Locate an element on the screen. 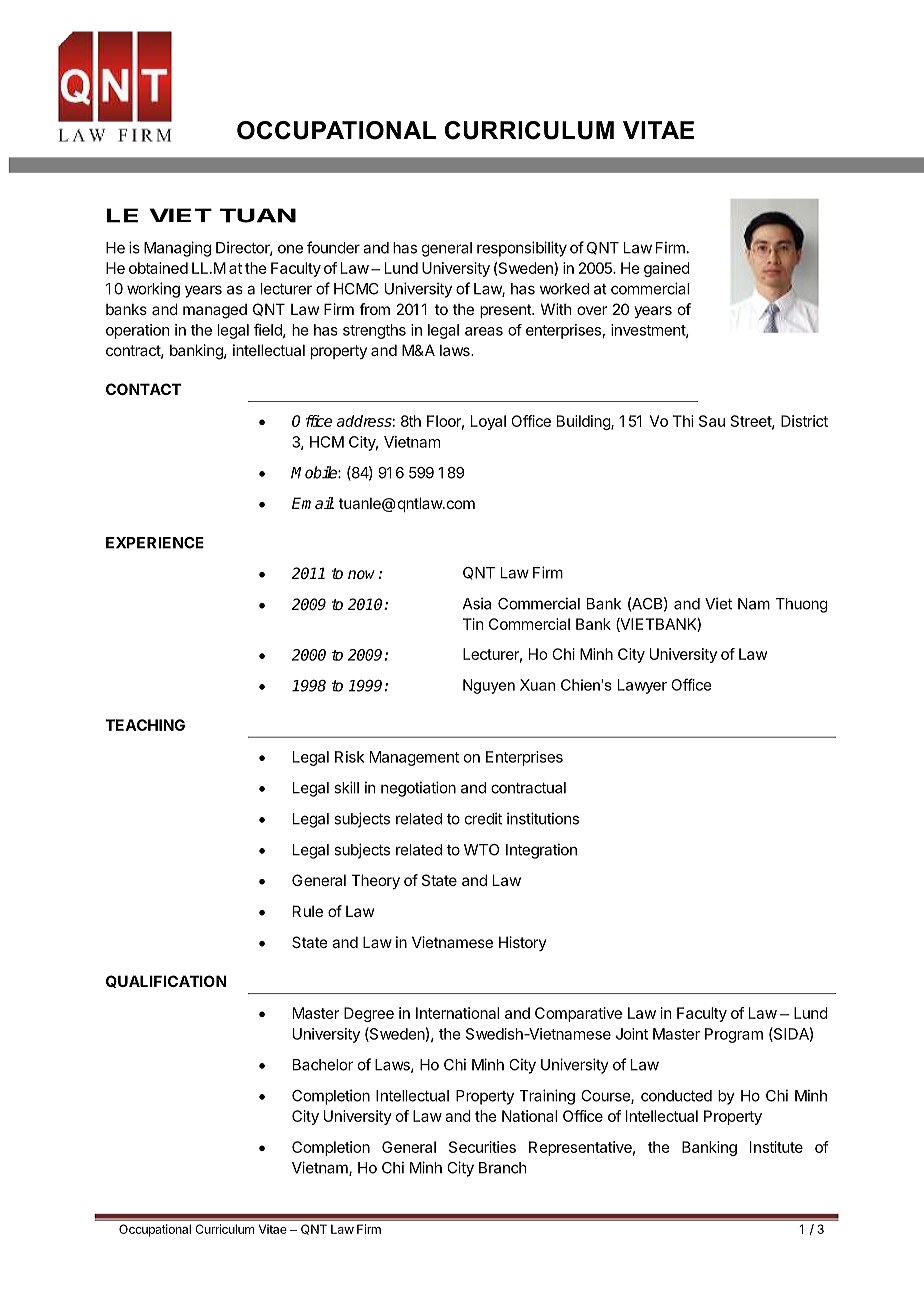  History is located at coordinates (523, 943).
